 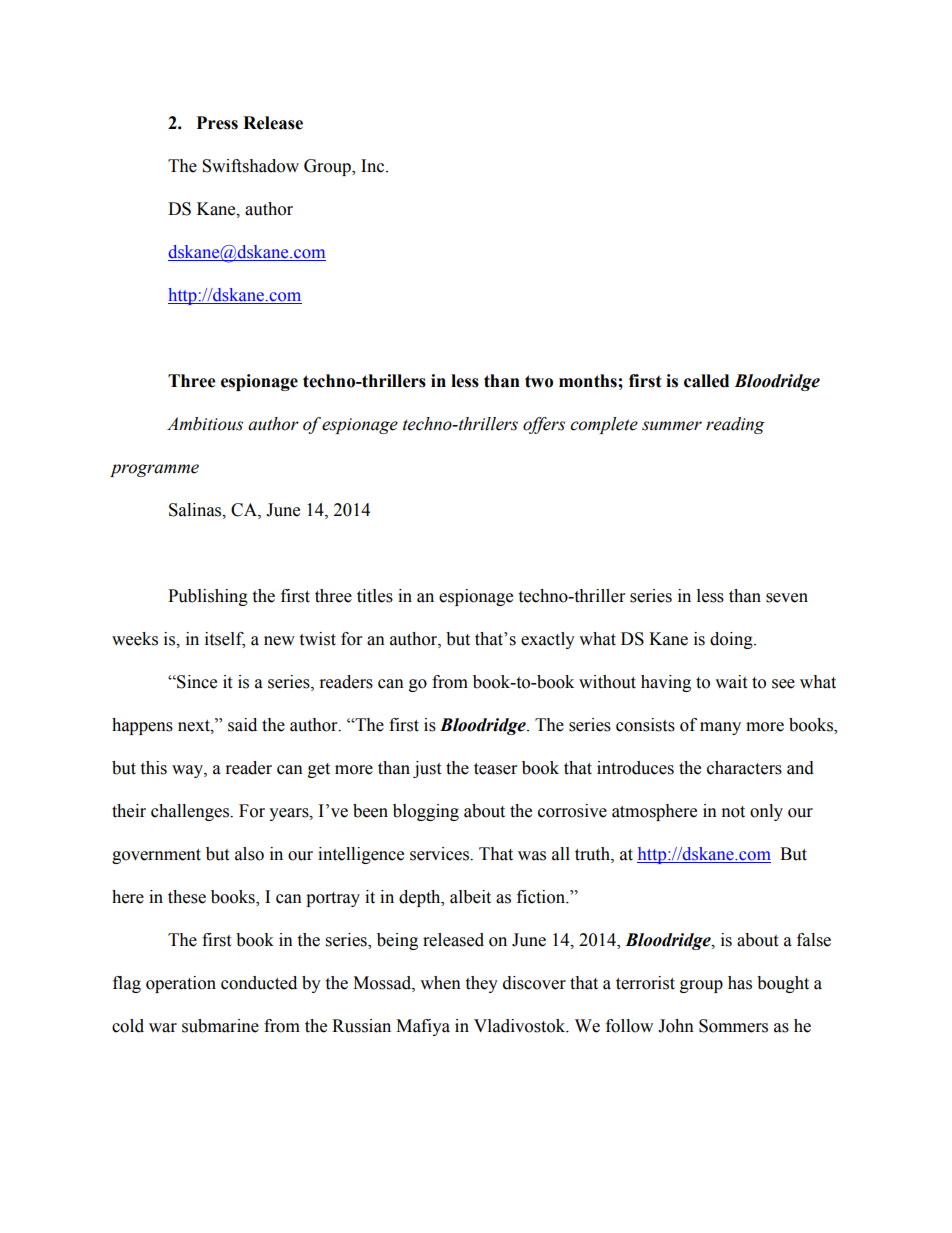 What do you see at coordinates (481, 984) in the image?
I see `they` at bounding box center [481, 984].
